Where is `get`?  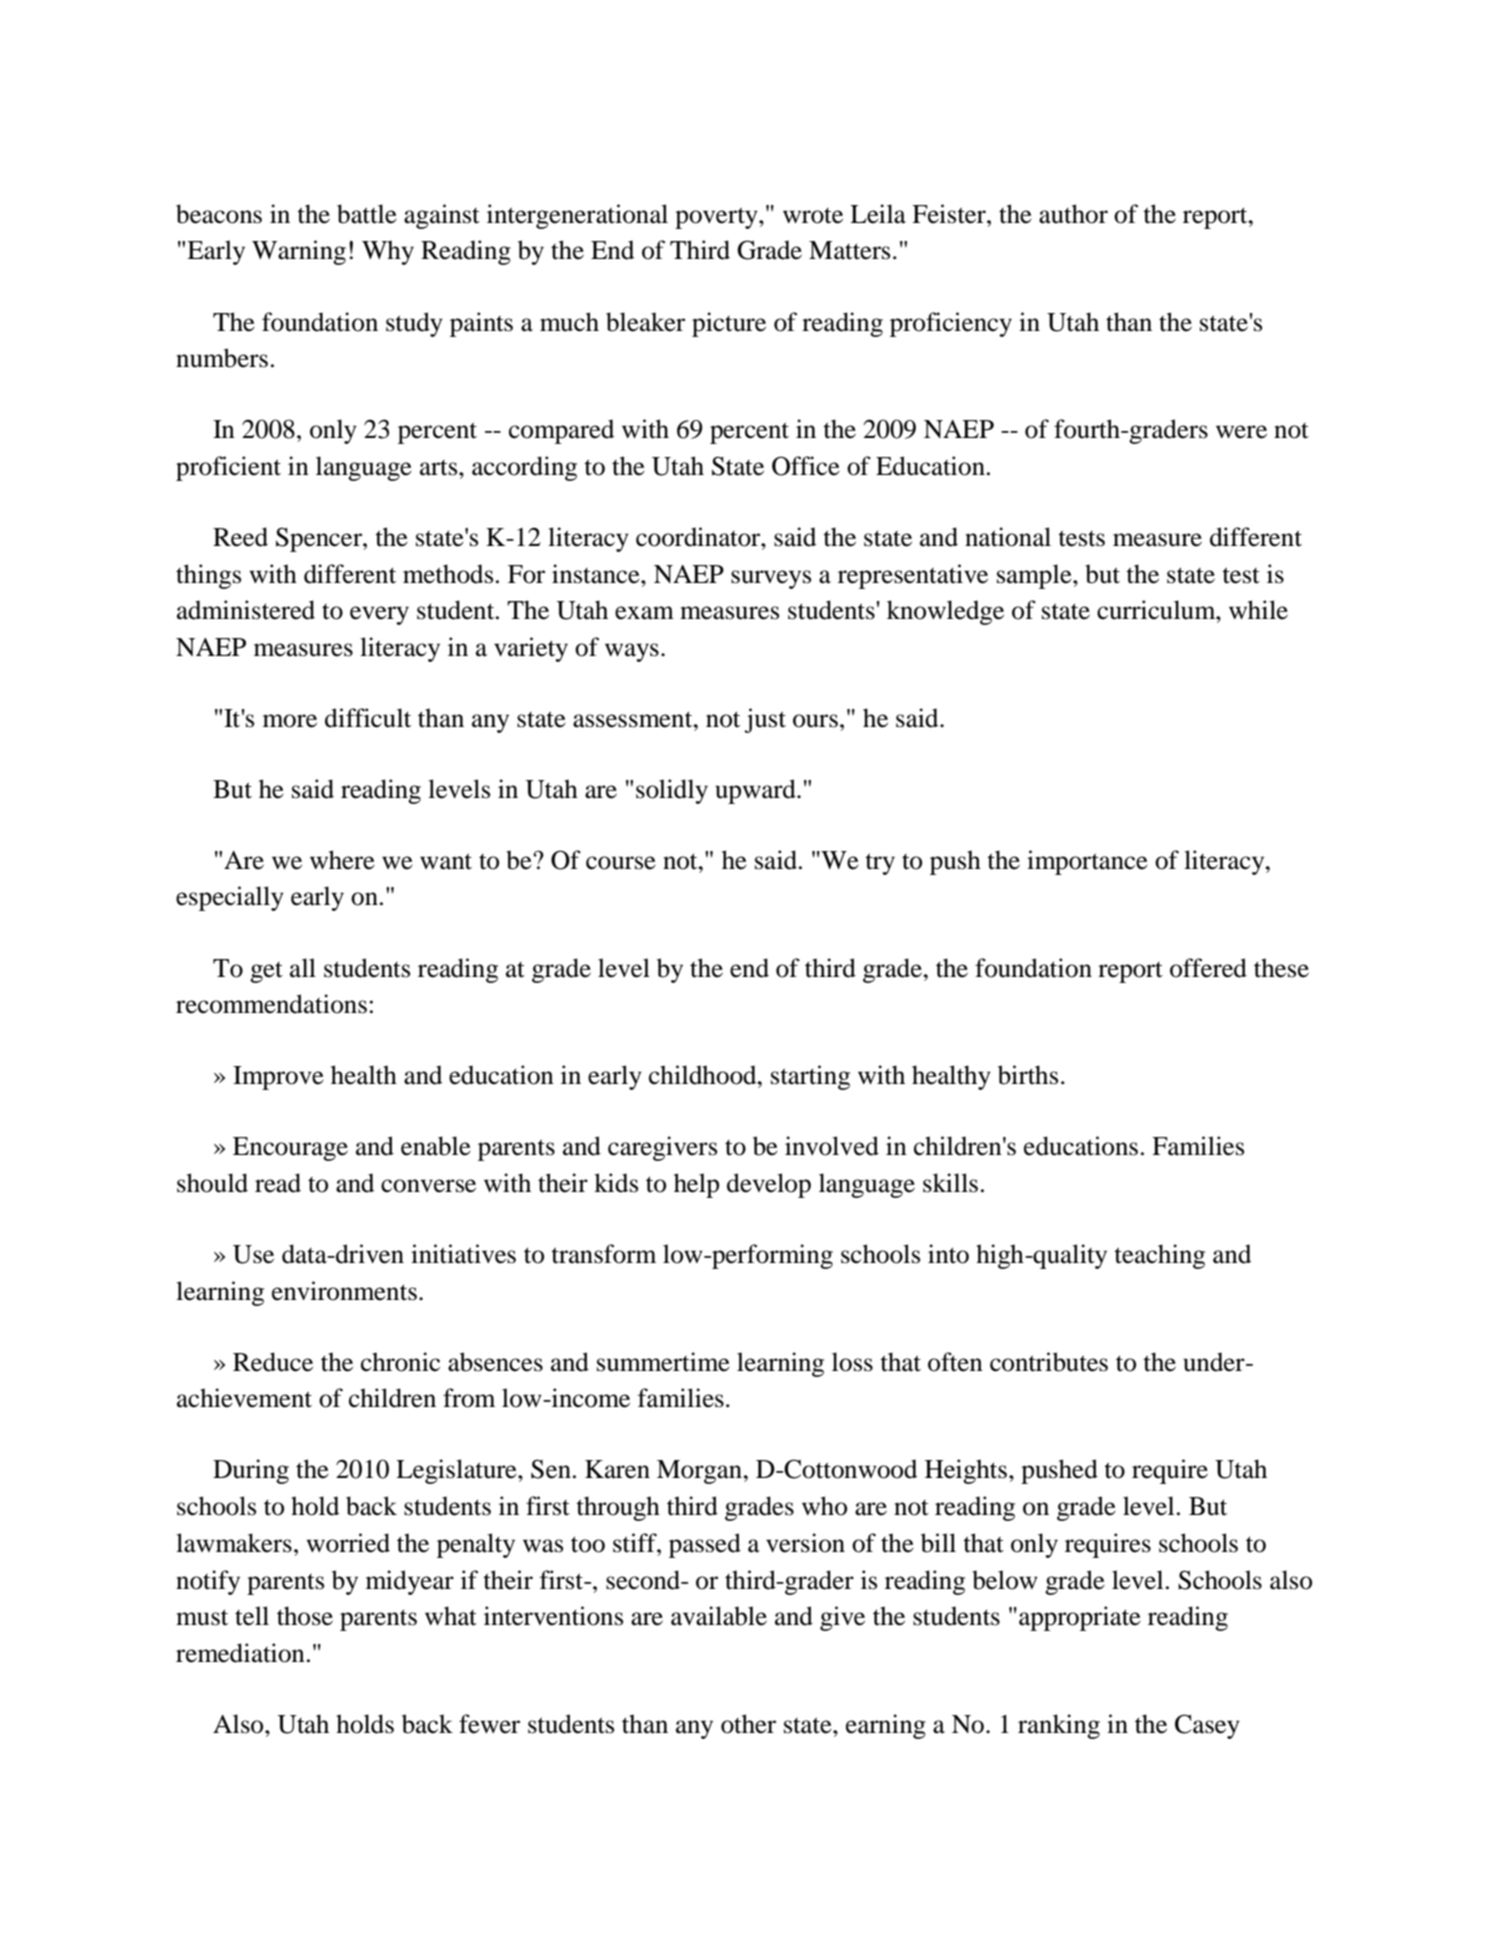
get is located at coordinates (266, 972).
